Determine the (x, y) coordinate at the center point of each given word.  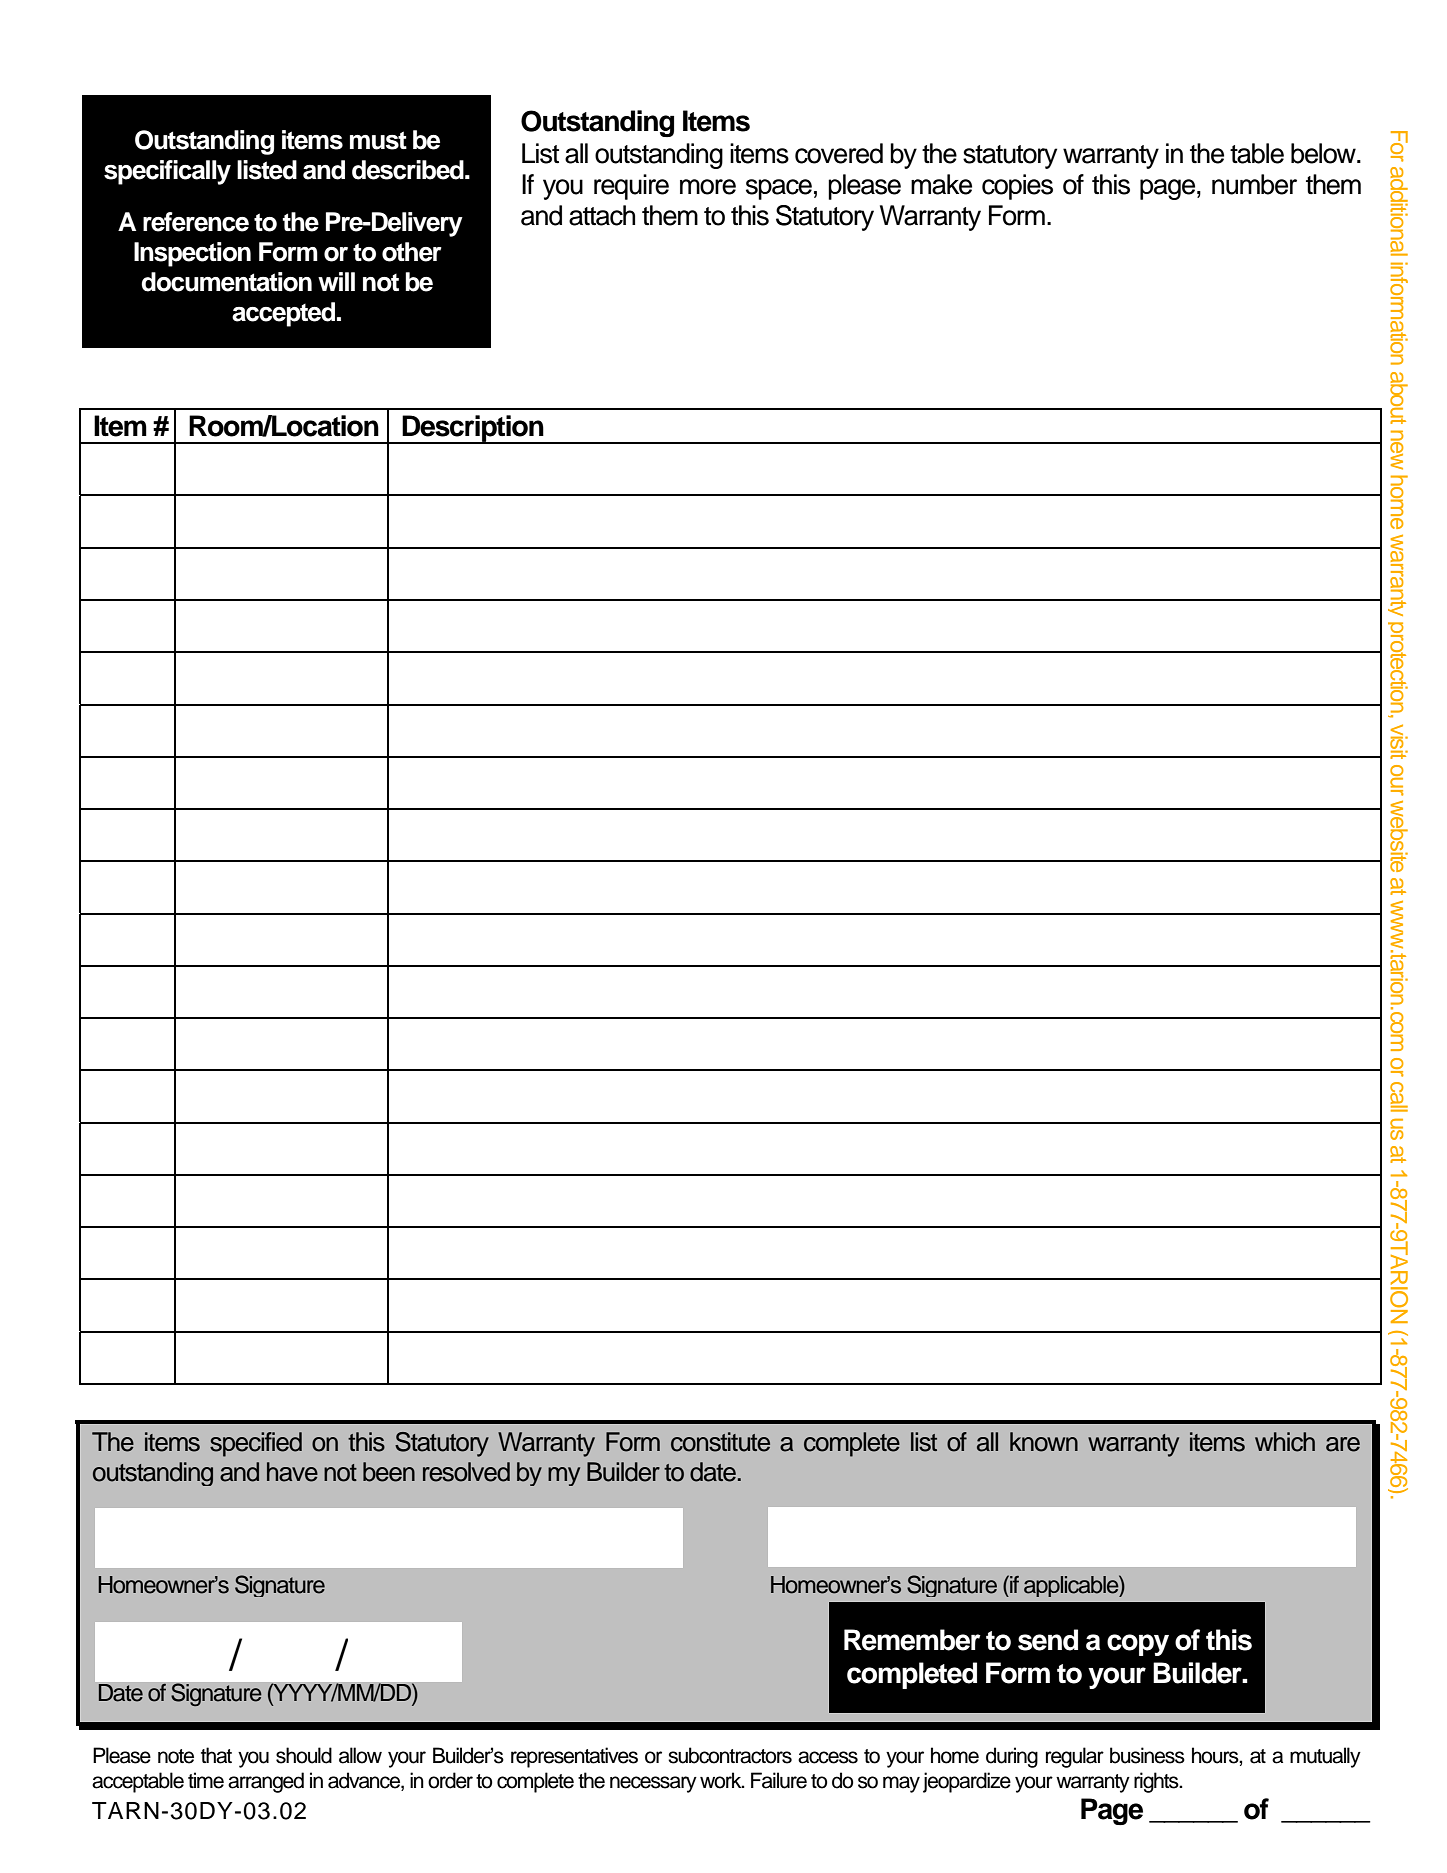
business (1147, 1755)
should (304, 1755)
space (779, 189)
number (1254, 184)
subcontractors (730, 1755)
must (378, 140)
